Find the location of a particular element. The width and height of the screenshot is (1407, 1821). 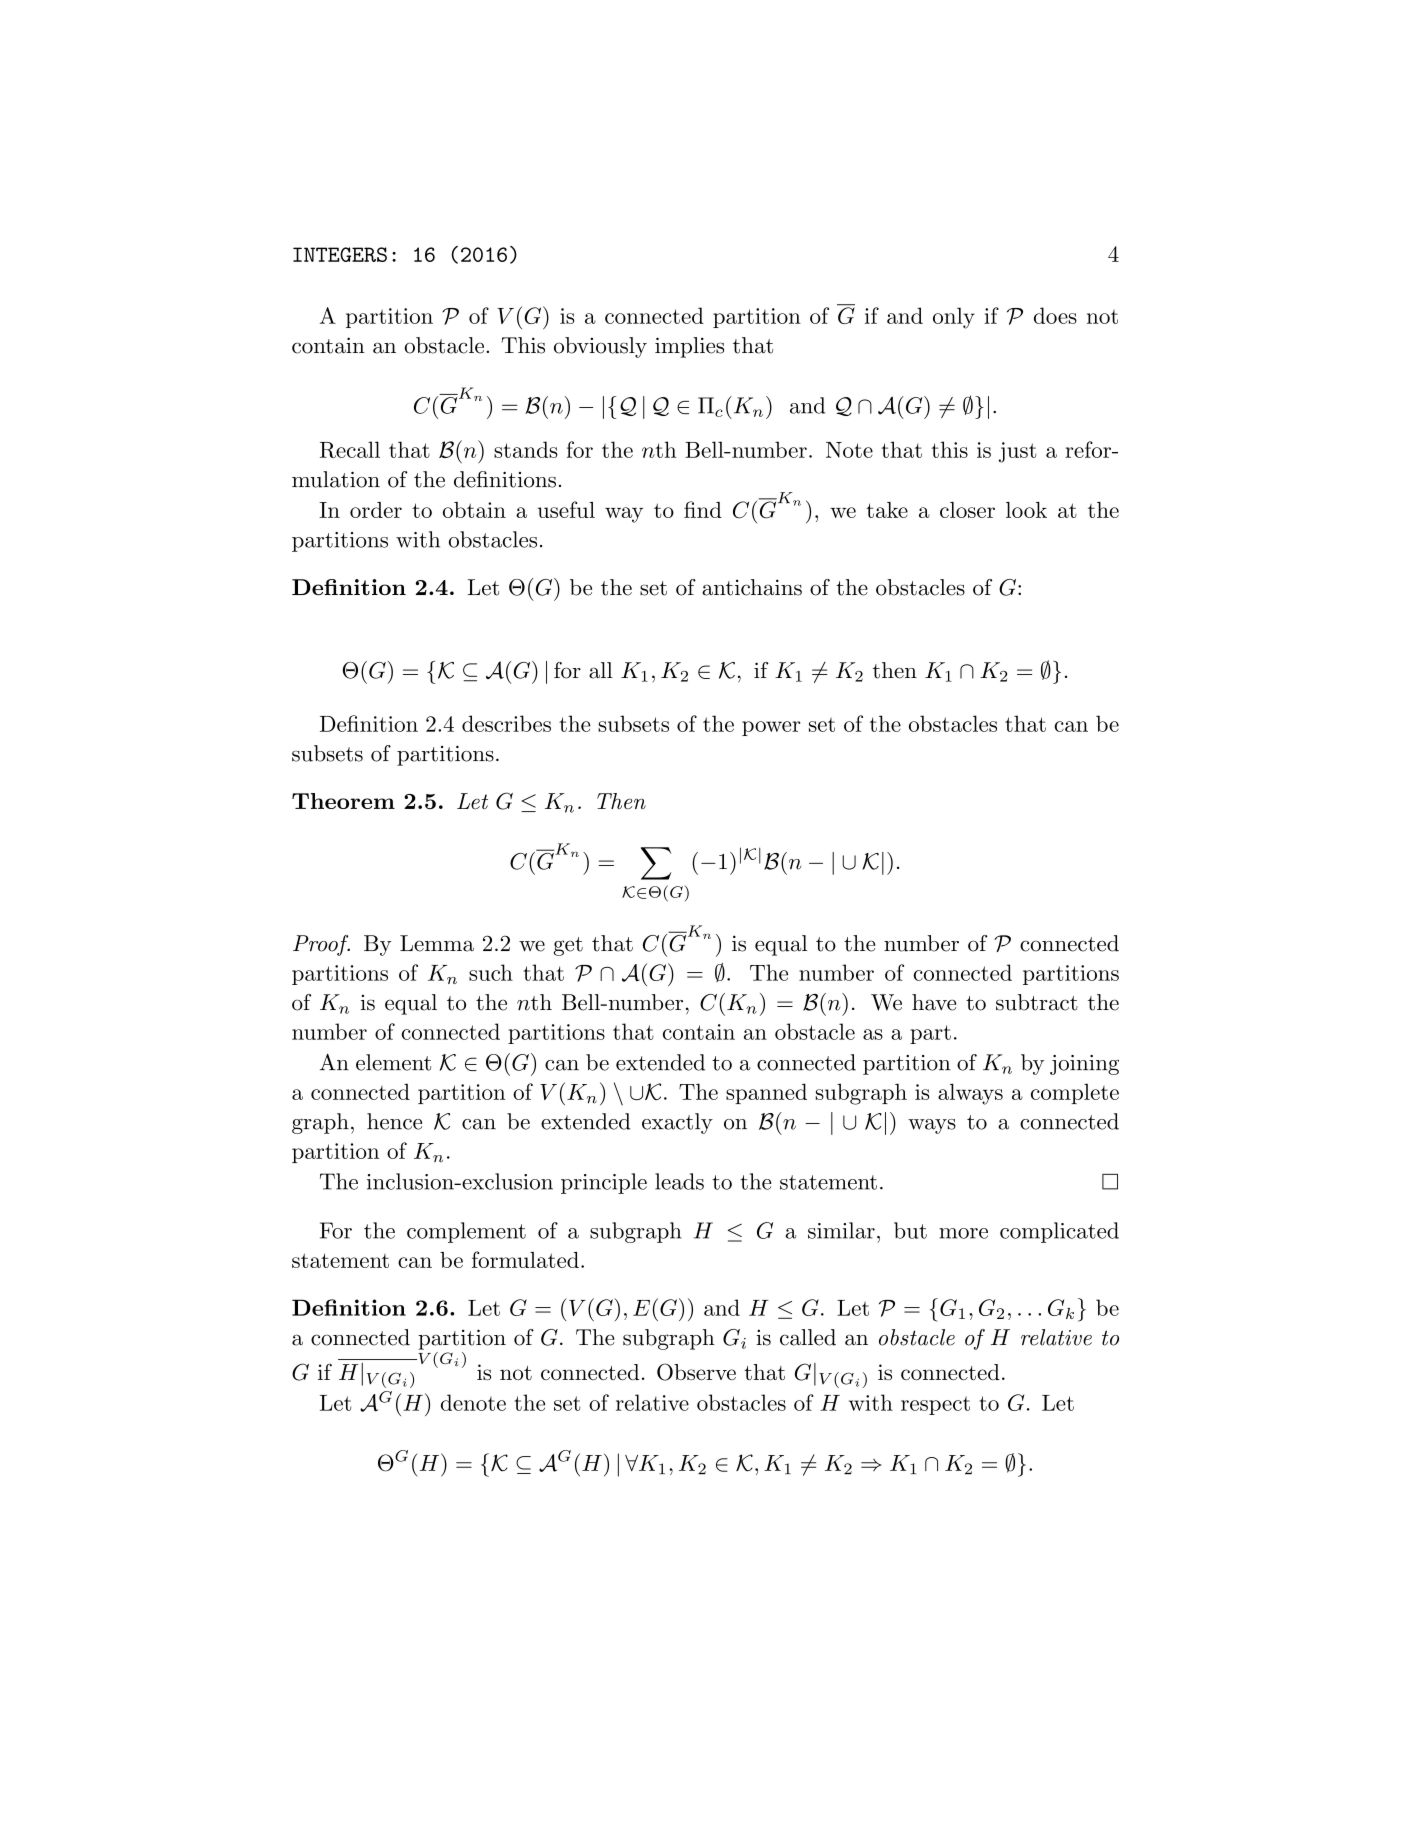

describes is located at coordinates (506, 723).
